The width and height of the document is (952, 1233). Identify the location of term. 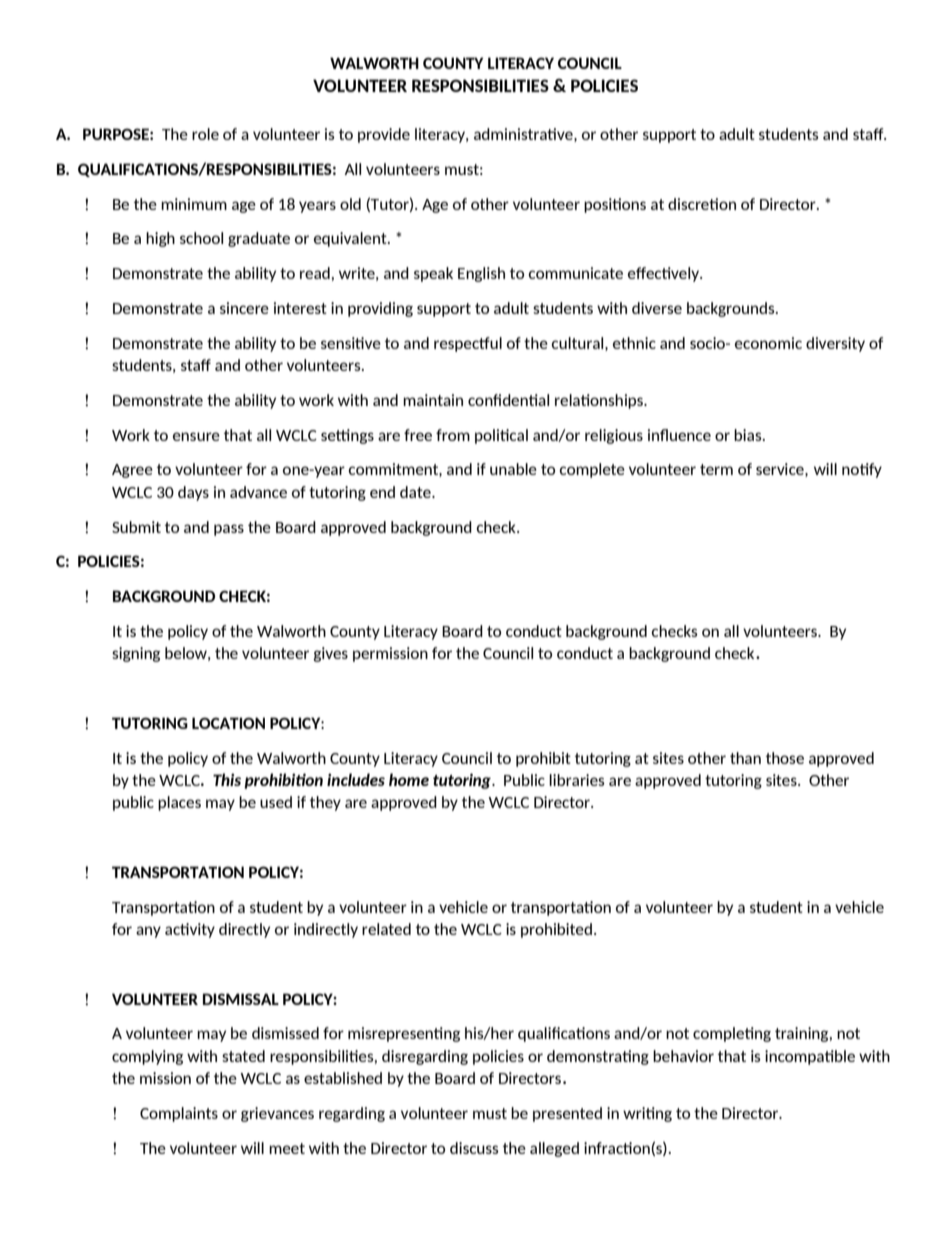
(716, 469).
